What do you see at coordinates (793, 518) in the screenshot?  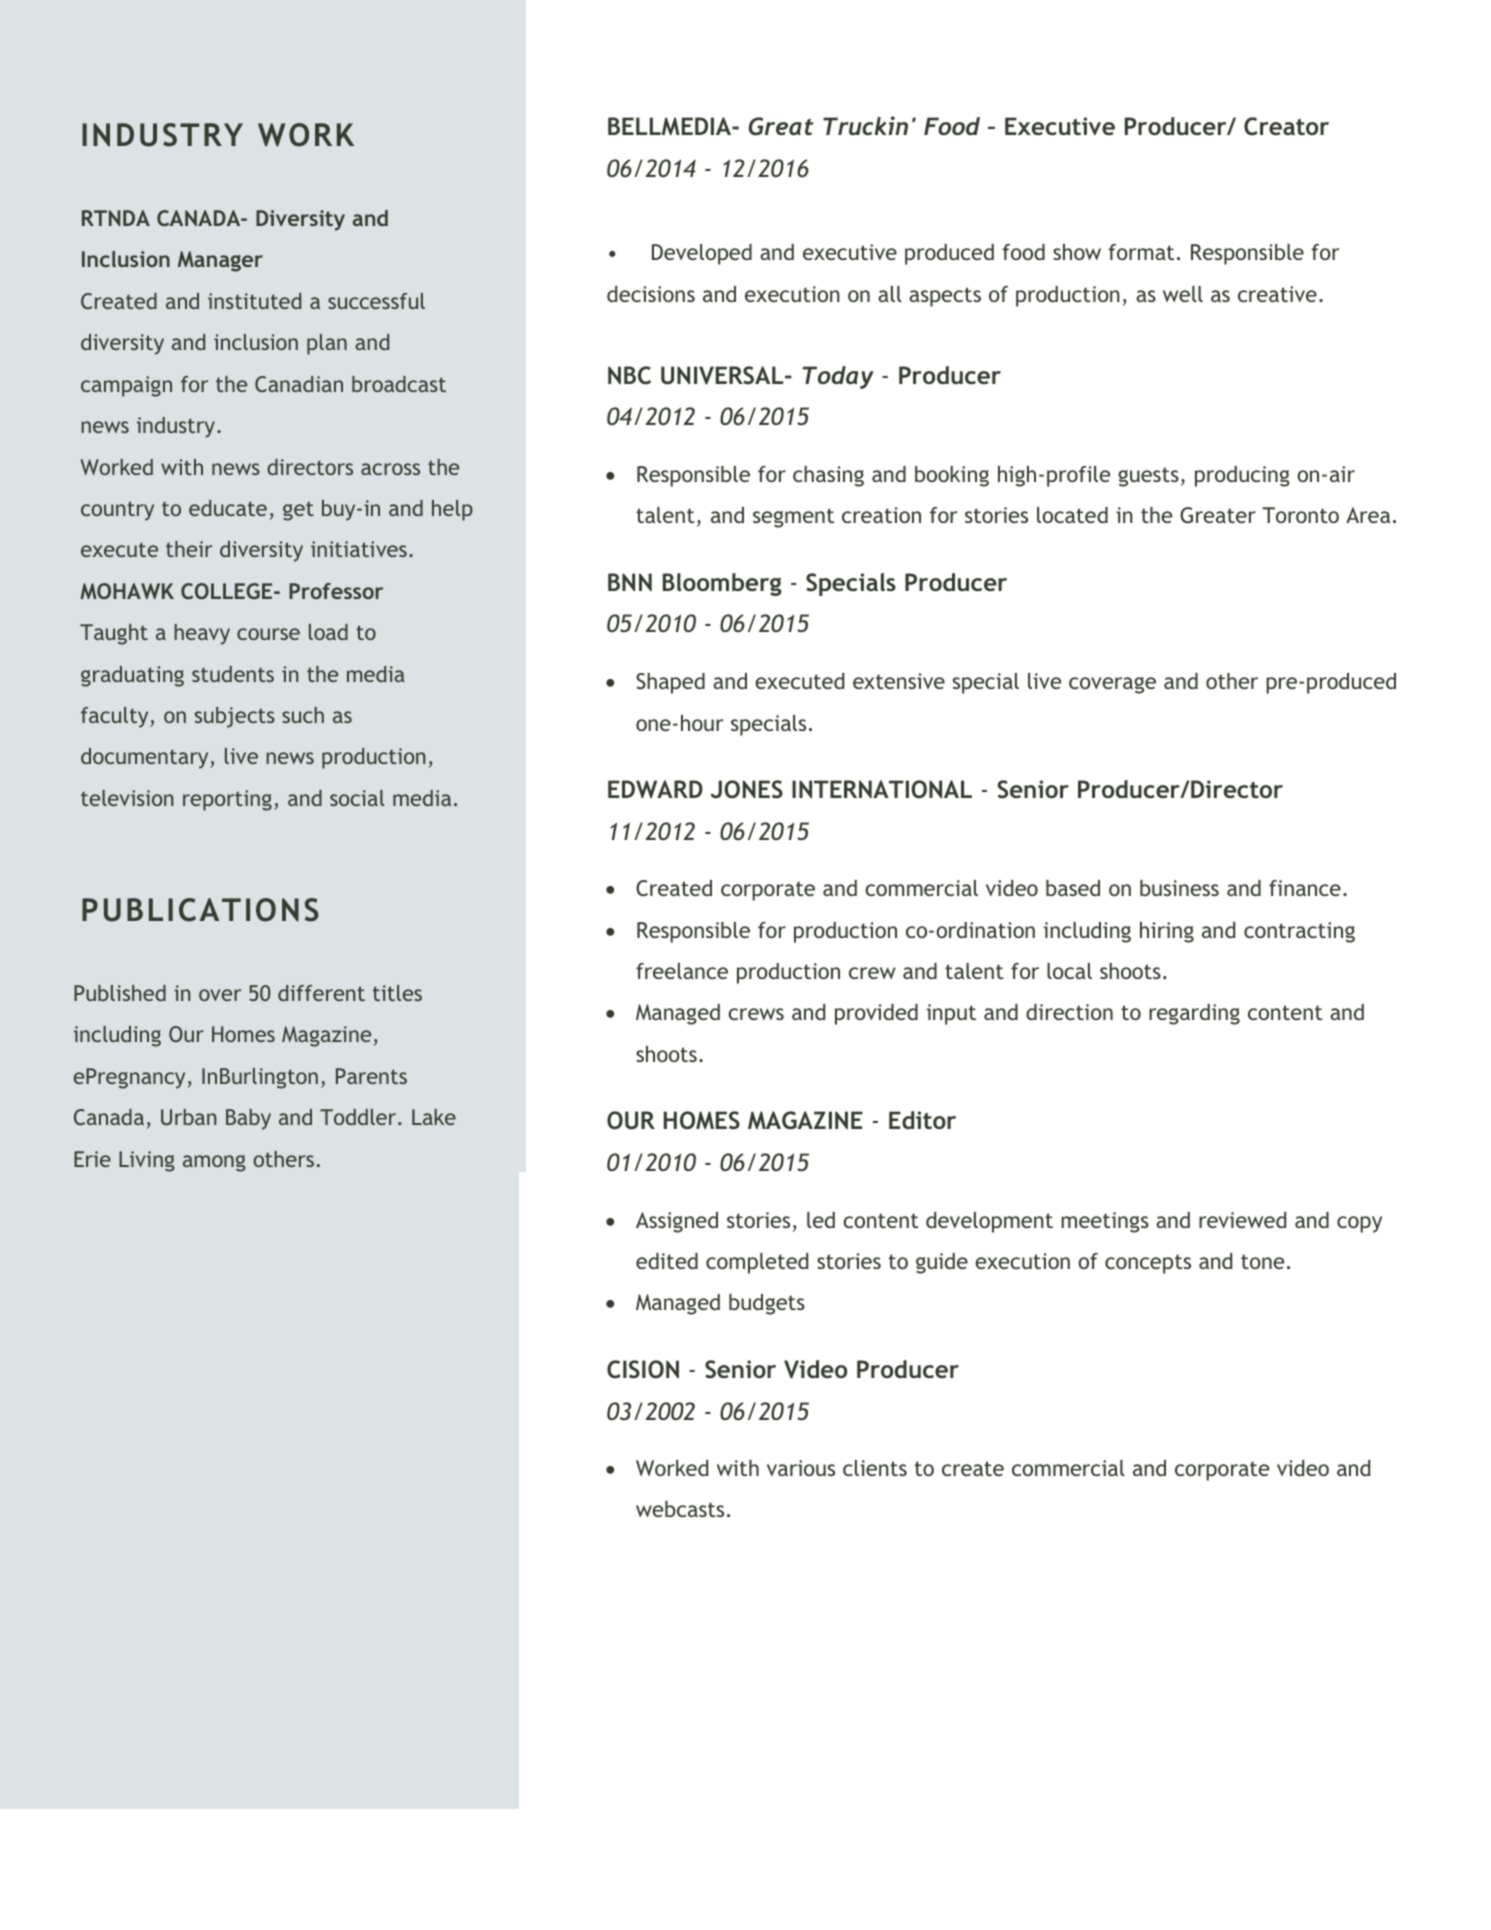 I see `segment` at bounding box center [793, 518].
